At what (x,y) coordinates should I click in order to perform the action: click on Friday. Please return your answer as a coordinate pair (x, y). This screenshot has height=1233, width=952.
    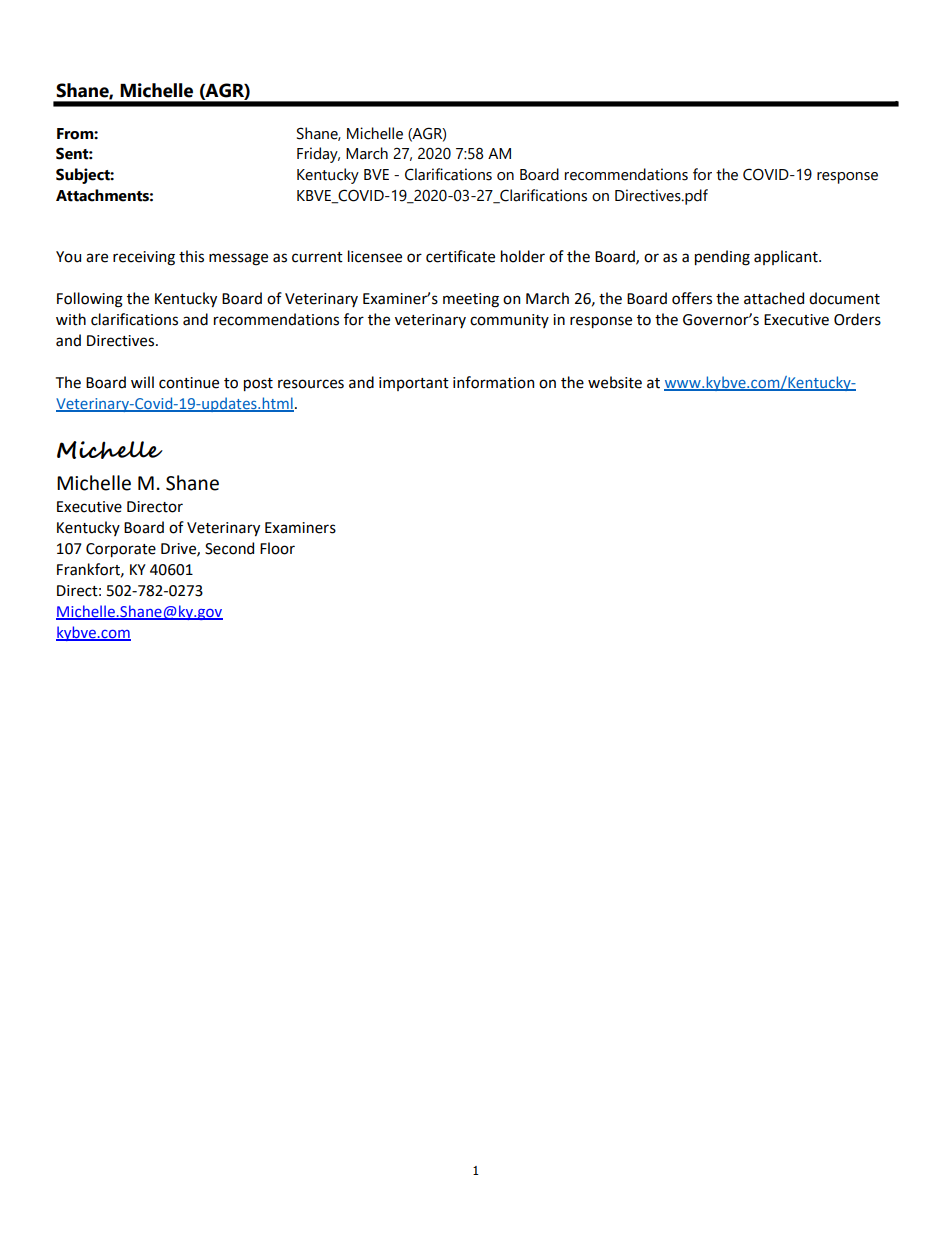
    Looking at the image, I should click on (318, 155).
